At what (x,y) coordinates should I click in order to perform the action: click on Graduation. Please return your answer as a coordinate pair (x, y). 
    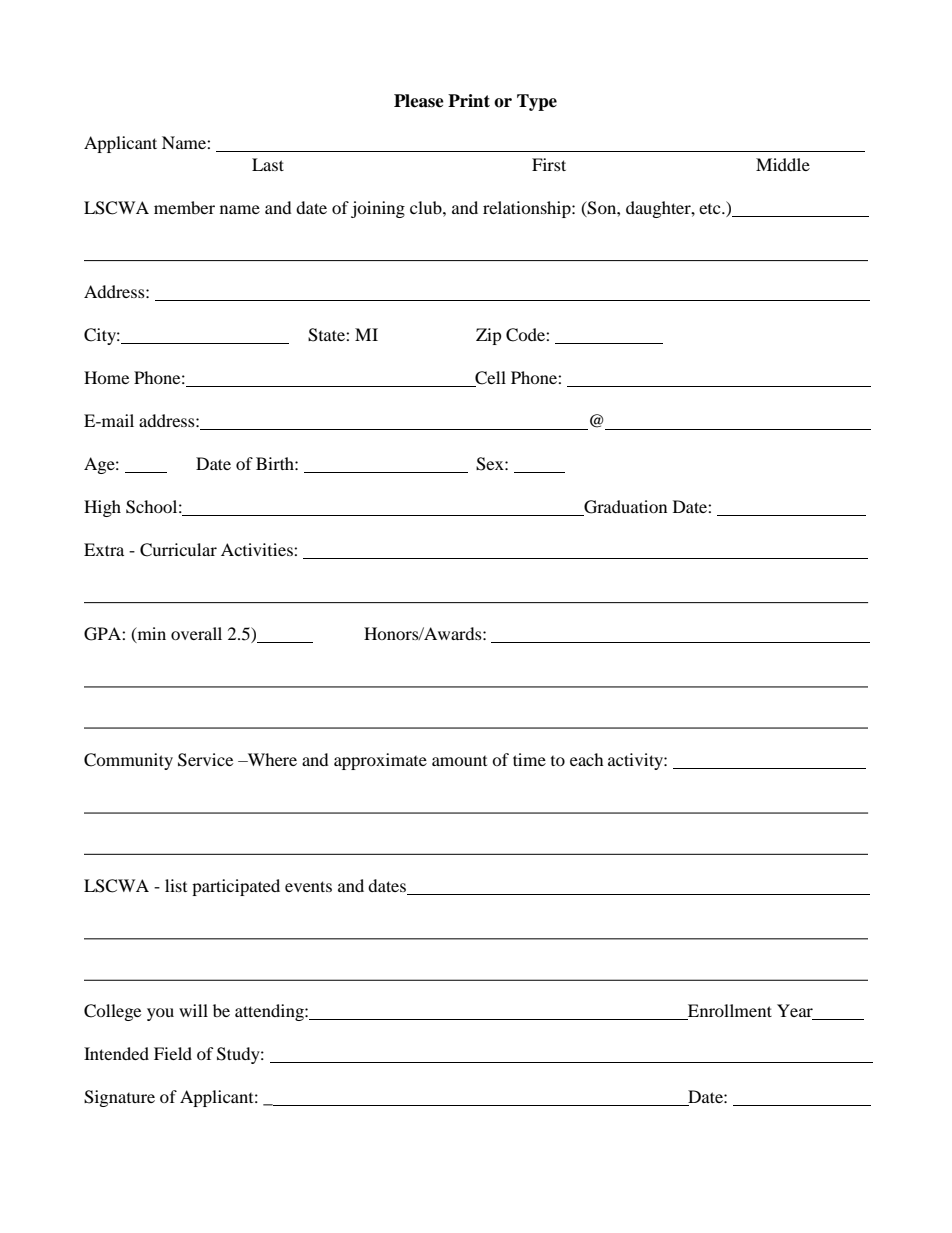
    Looking at the image, I should click on (625, 507).
